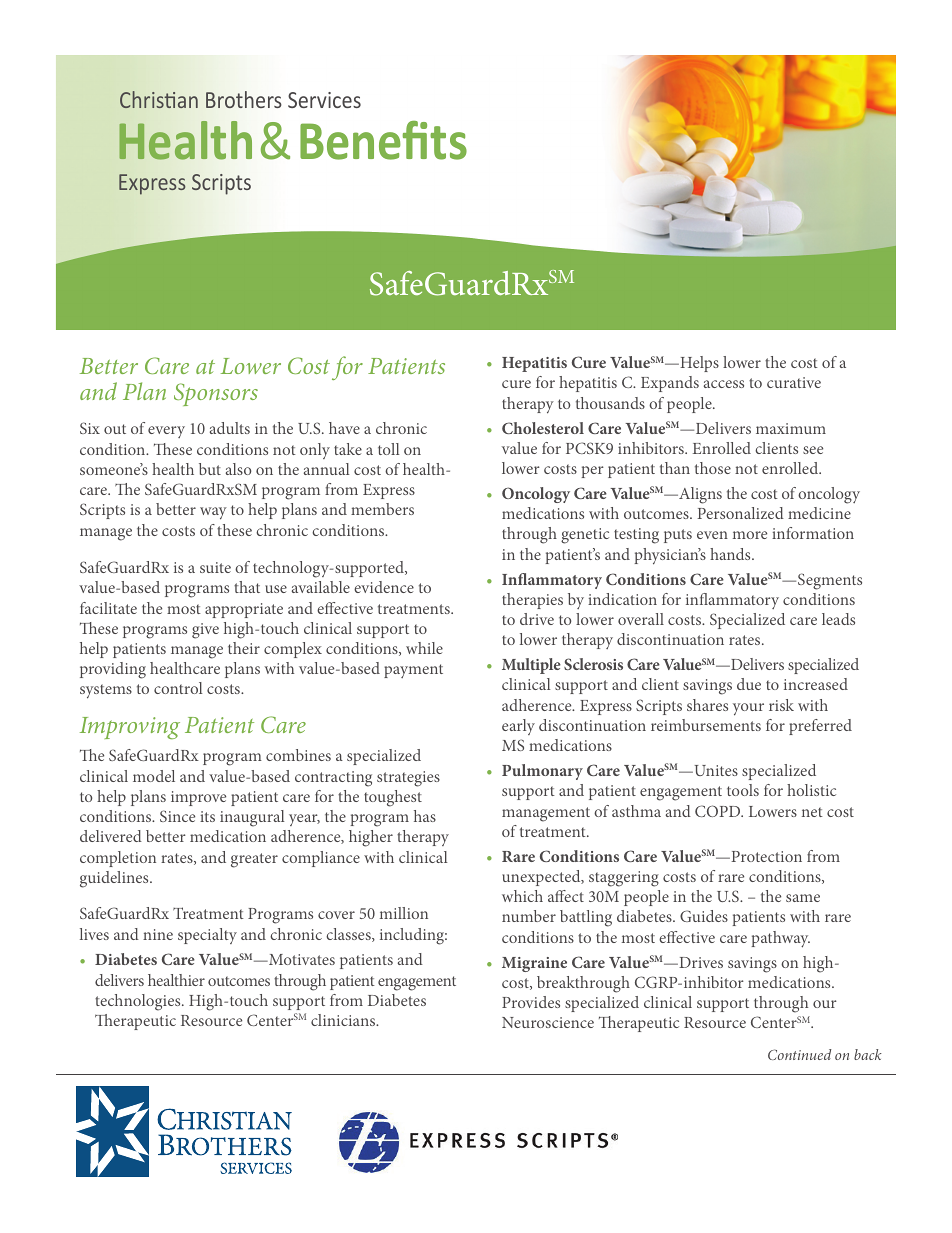  What do you see at coordinates (724, 384) in the document?
I see `access` at bounding box center [724, 384].
